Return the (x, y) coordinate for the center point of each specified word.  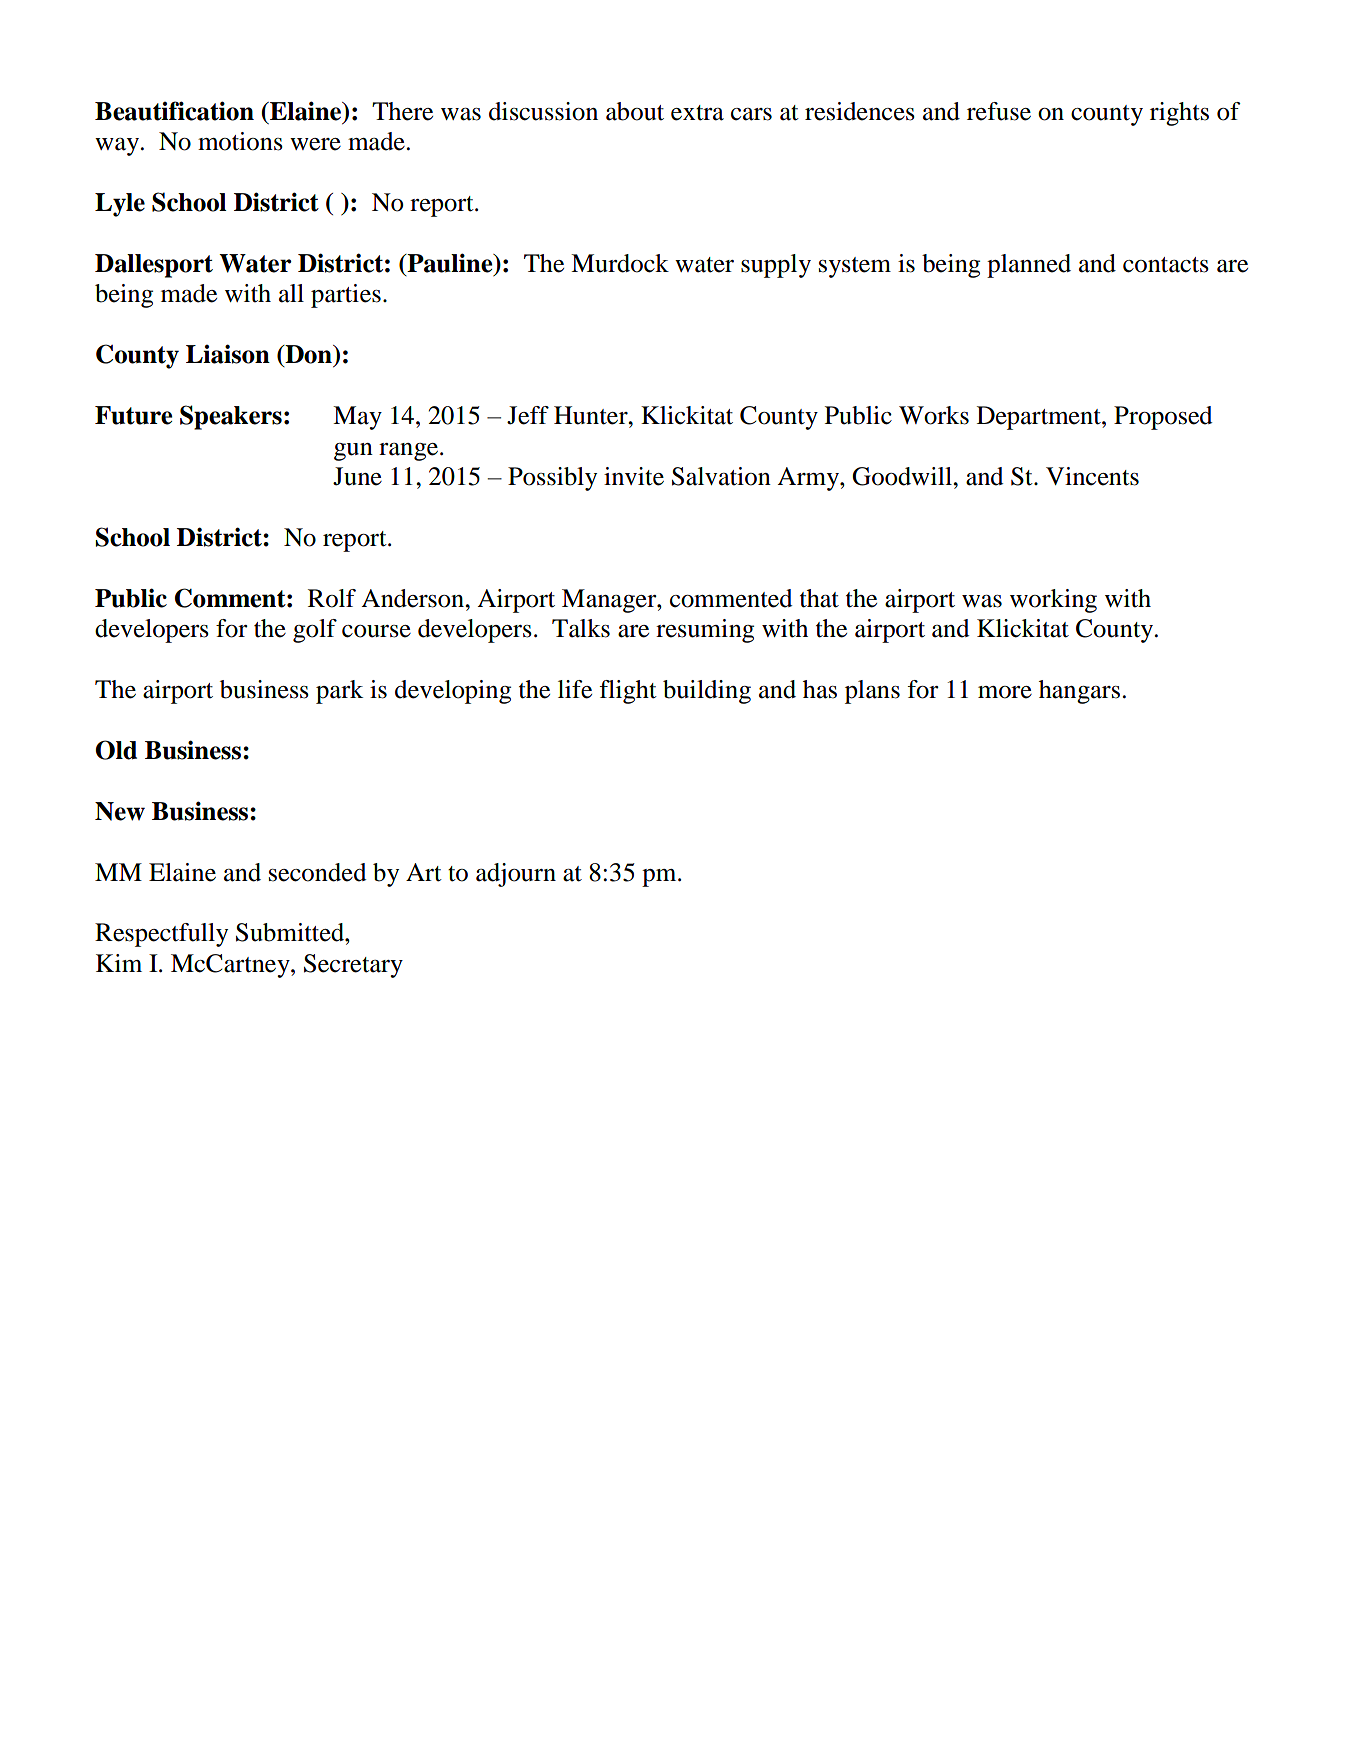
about (635, 111)
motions (240, 141)
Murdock (620, 263)
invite (634, 476)
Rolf (332, 598)
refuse (999, 111)
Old (116, 750)
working (1053, 601)
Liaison (228, 354)
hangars (1079, 692)
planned (1029, 266)
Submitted (291, 932)
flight (628, 692)
